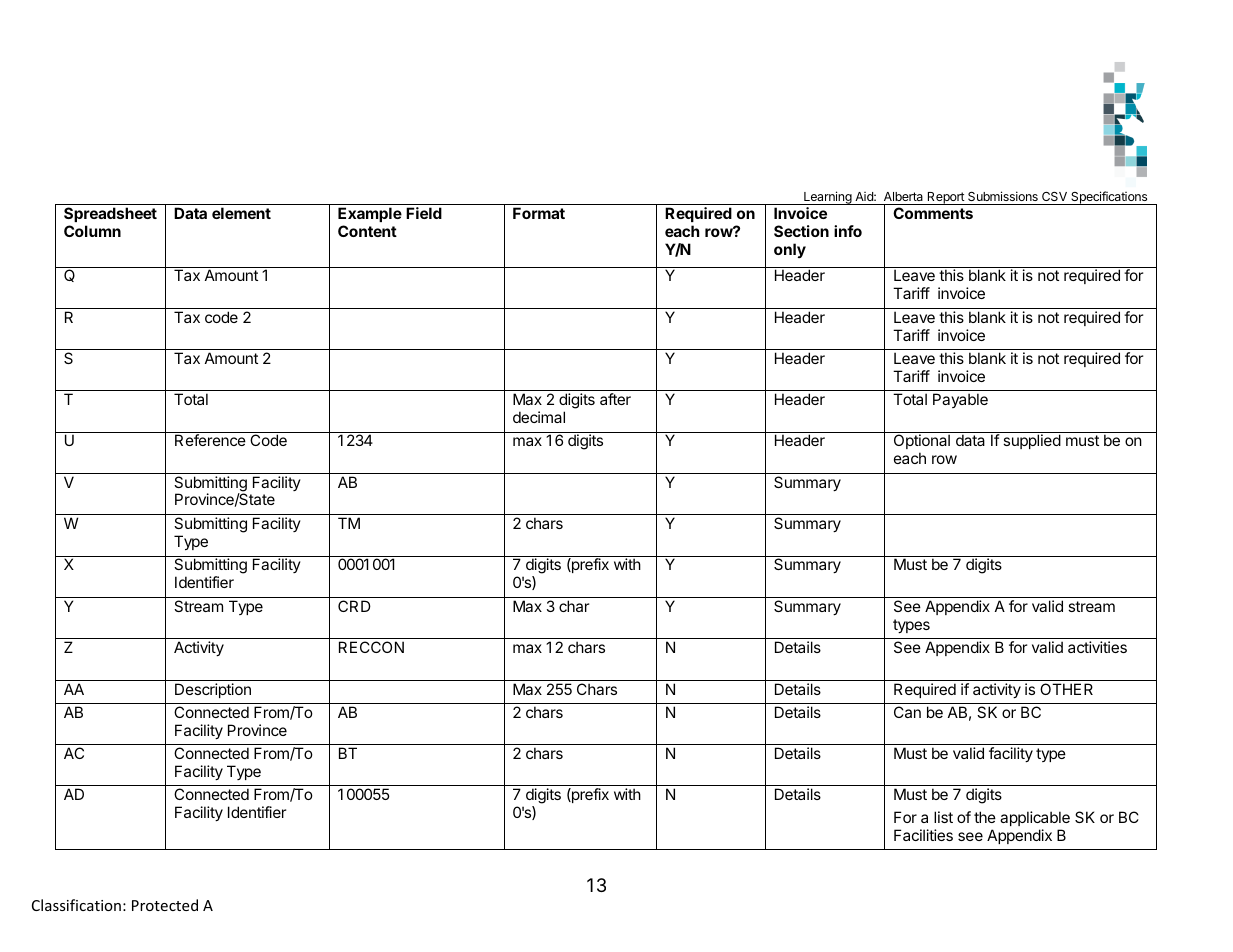  What do you see at coordinates (354, 606) in the screenshot?
I see `CRD` at bounding box center [354, 606].
